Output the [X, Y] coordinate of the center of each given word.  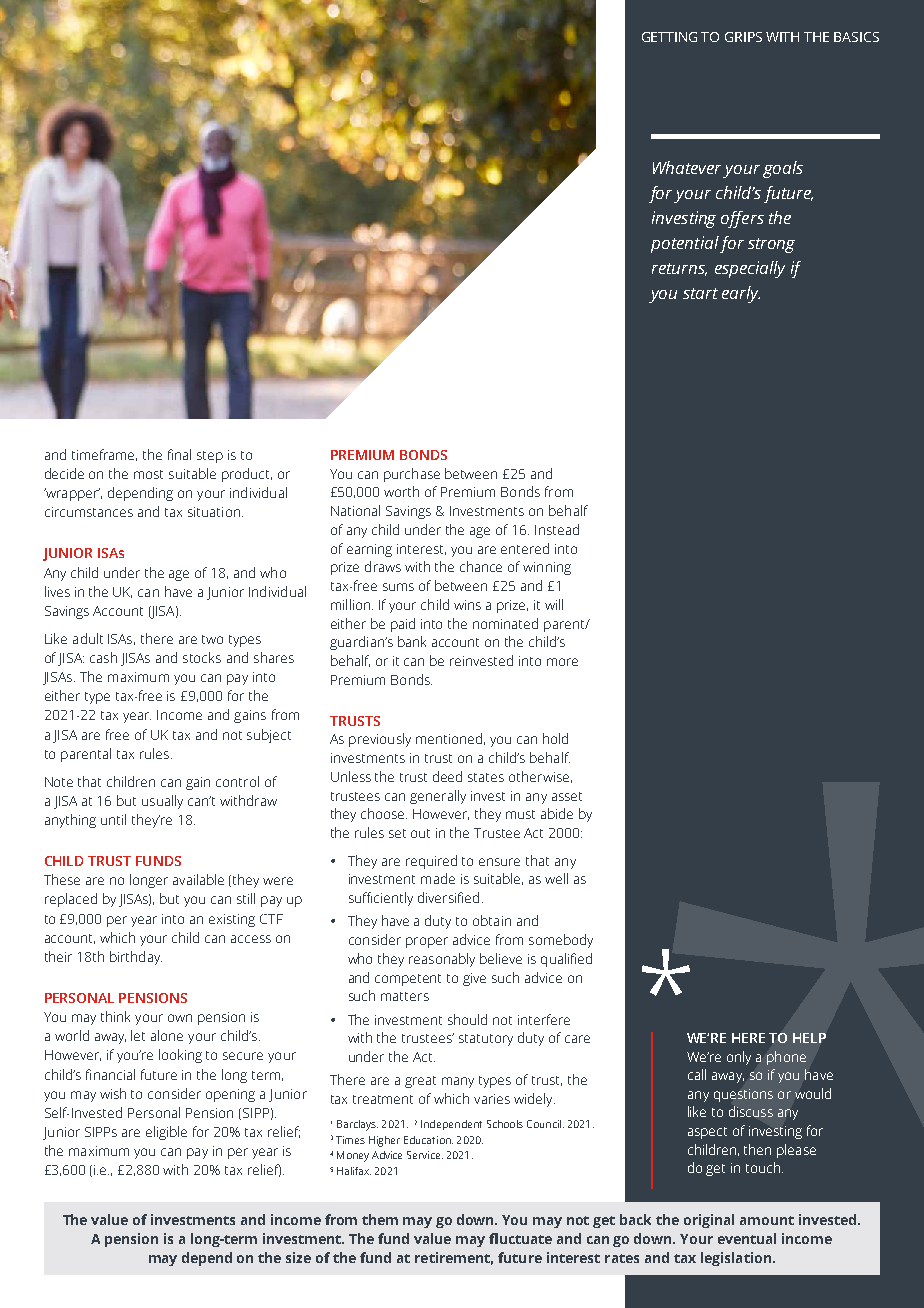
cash [103, 657]
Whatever [687, 167]
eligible [166, 1133]
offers [742, 219]
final [179, 454]
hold [555, 738]
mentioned [449, 738]
